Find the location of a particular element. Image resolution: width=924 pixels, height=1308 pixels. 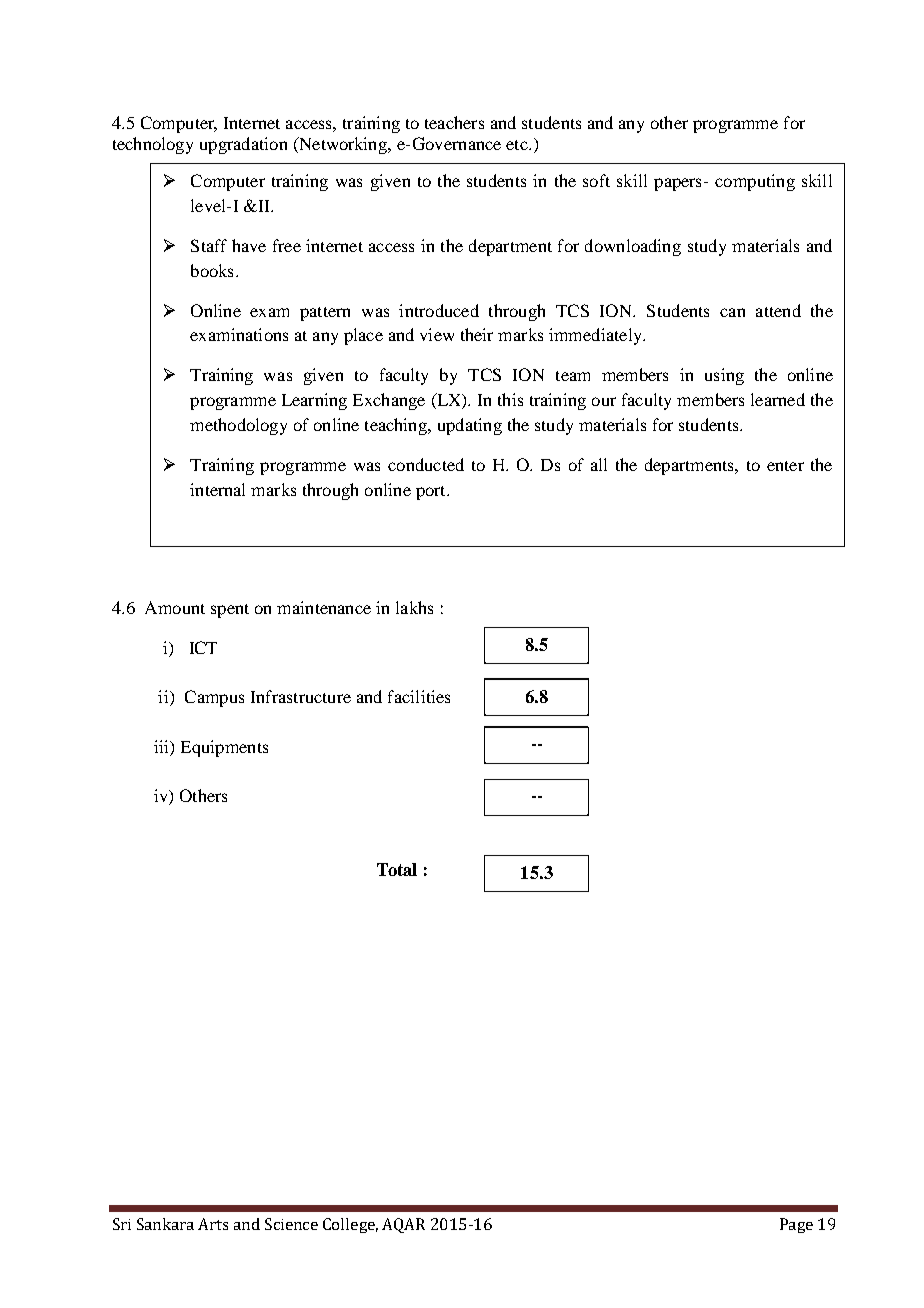

enter is located at coordinates (785, 466).
